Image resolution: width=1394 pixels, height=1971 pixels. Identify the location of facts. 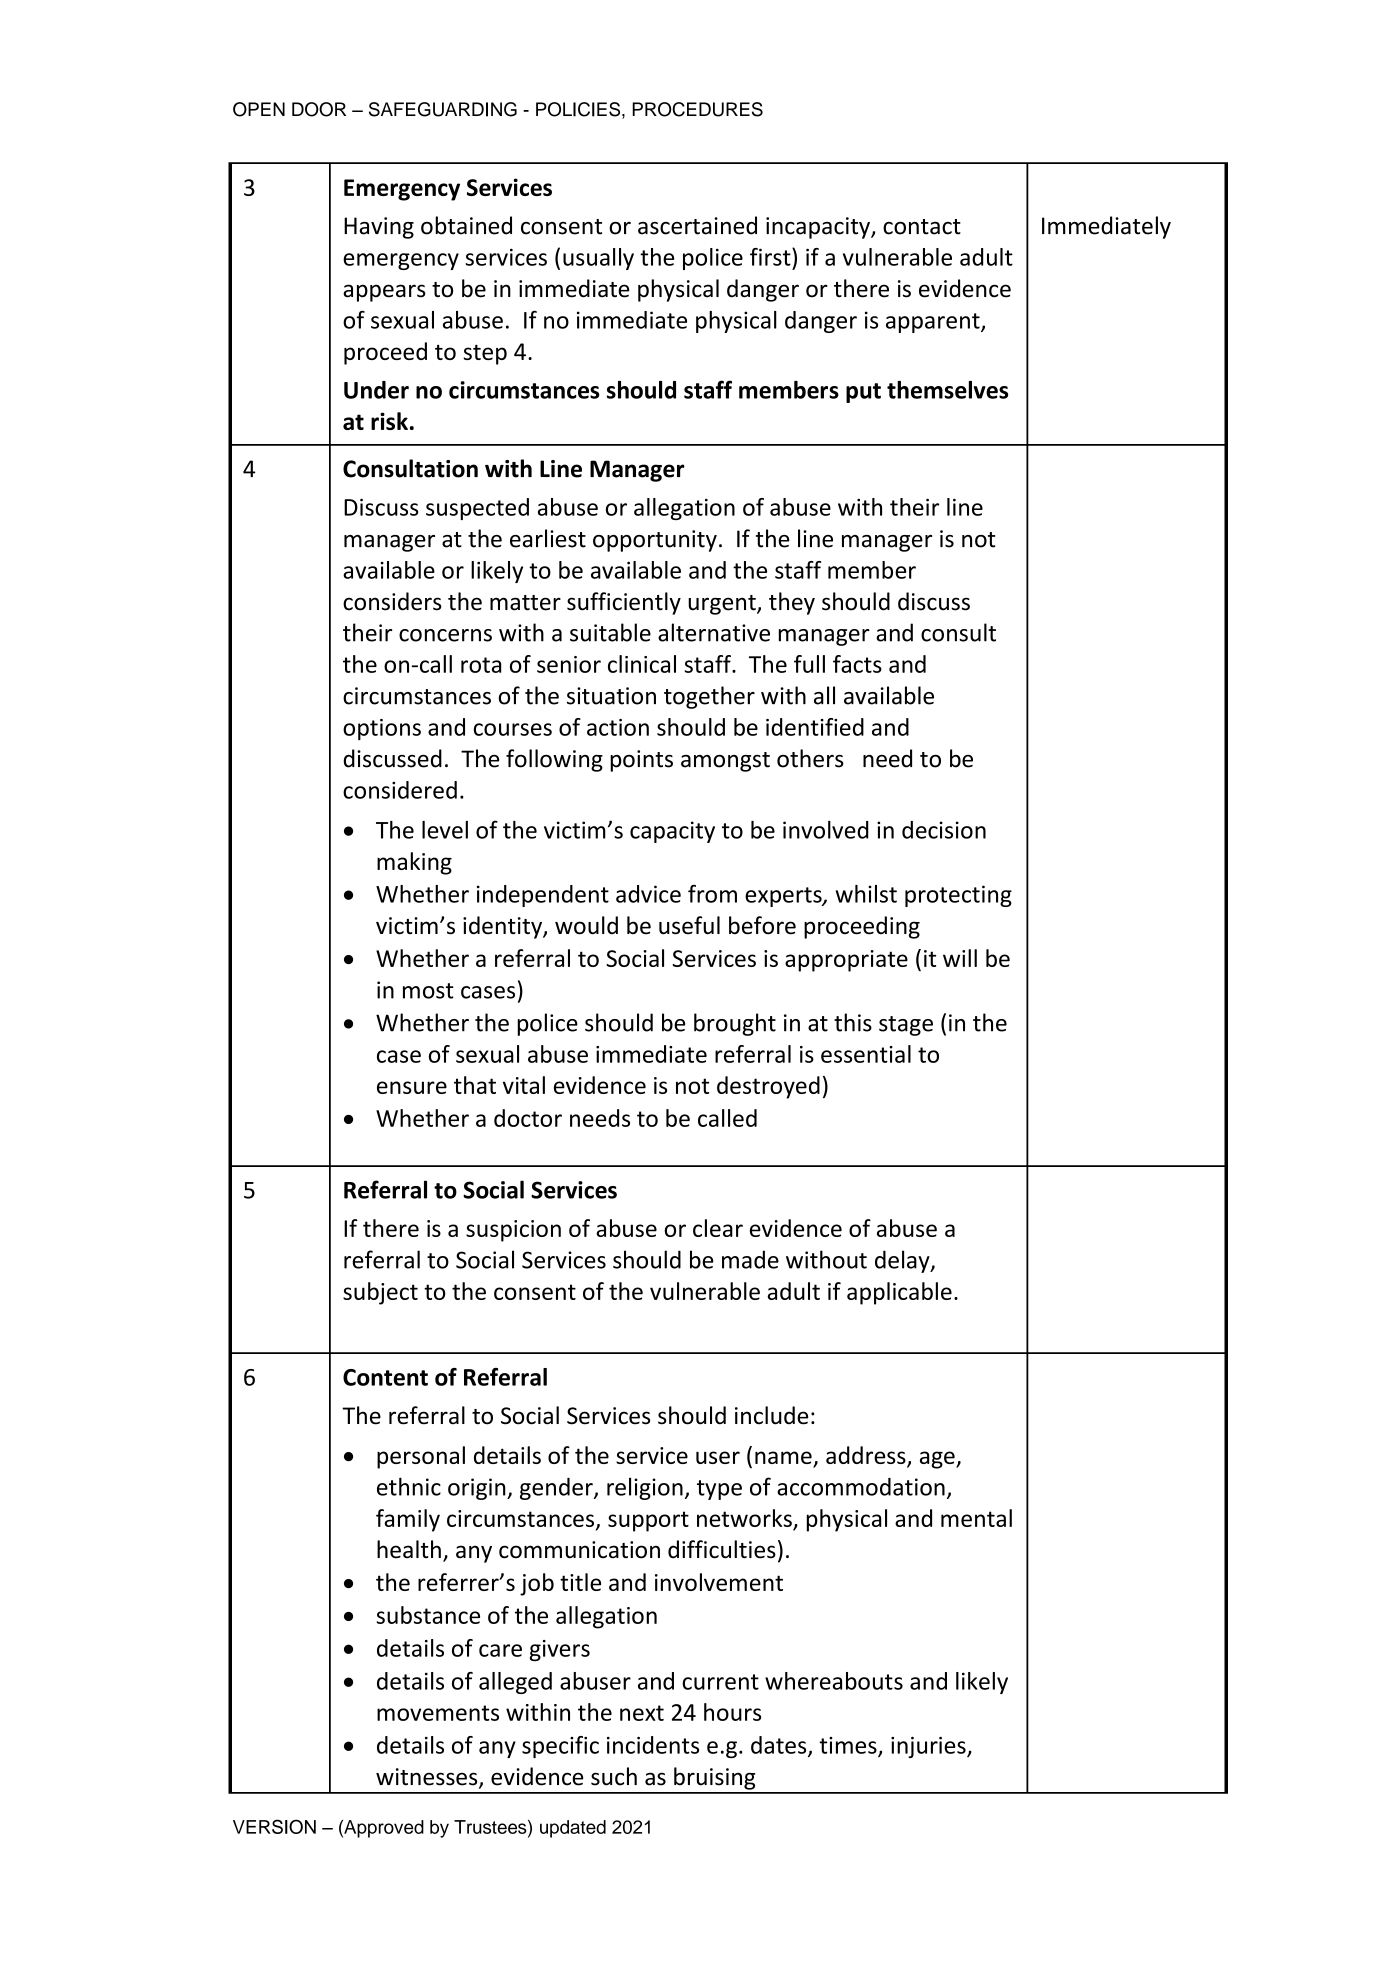
(857, 664).
